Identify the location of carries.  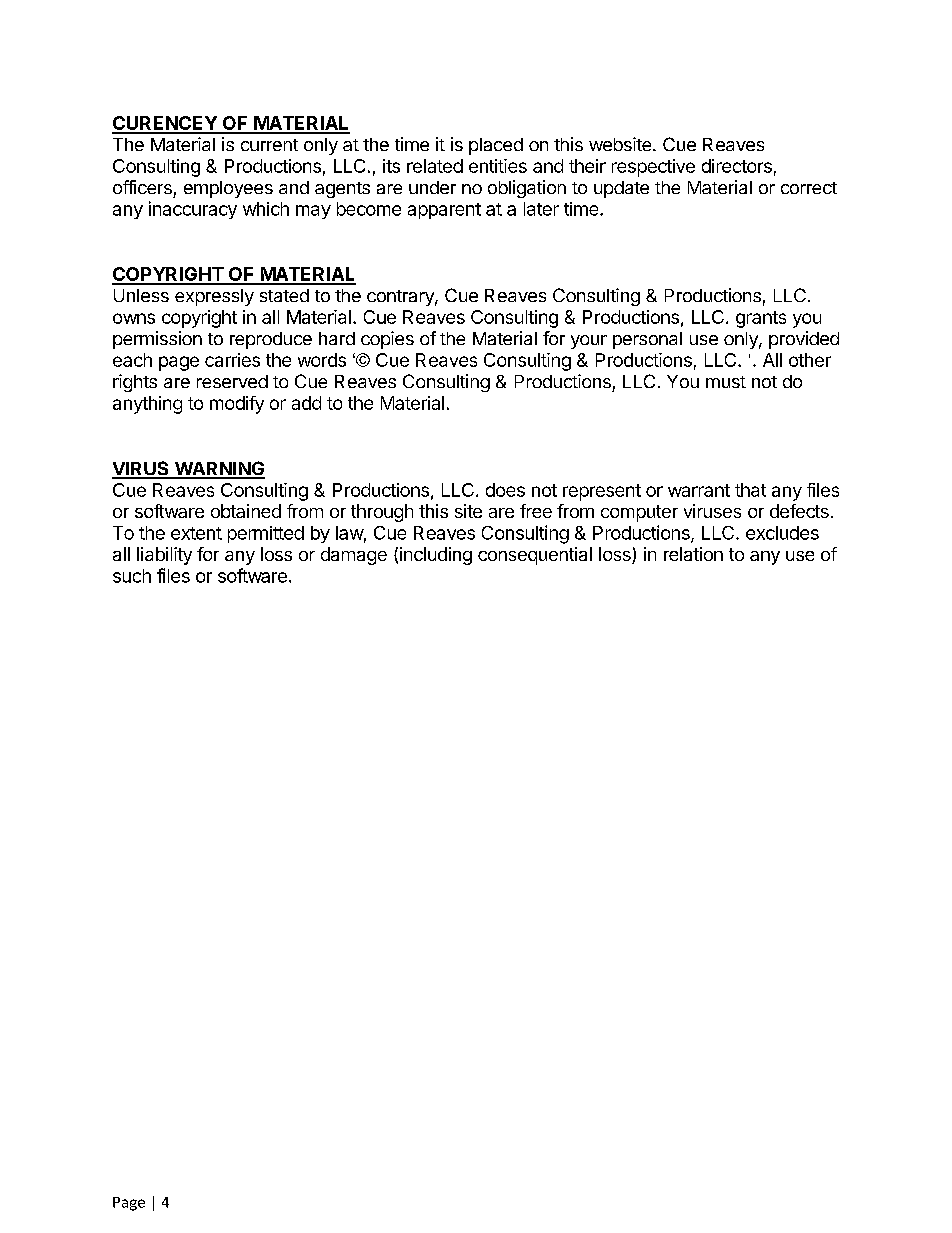
(232, 360).
